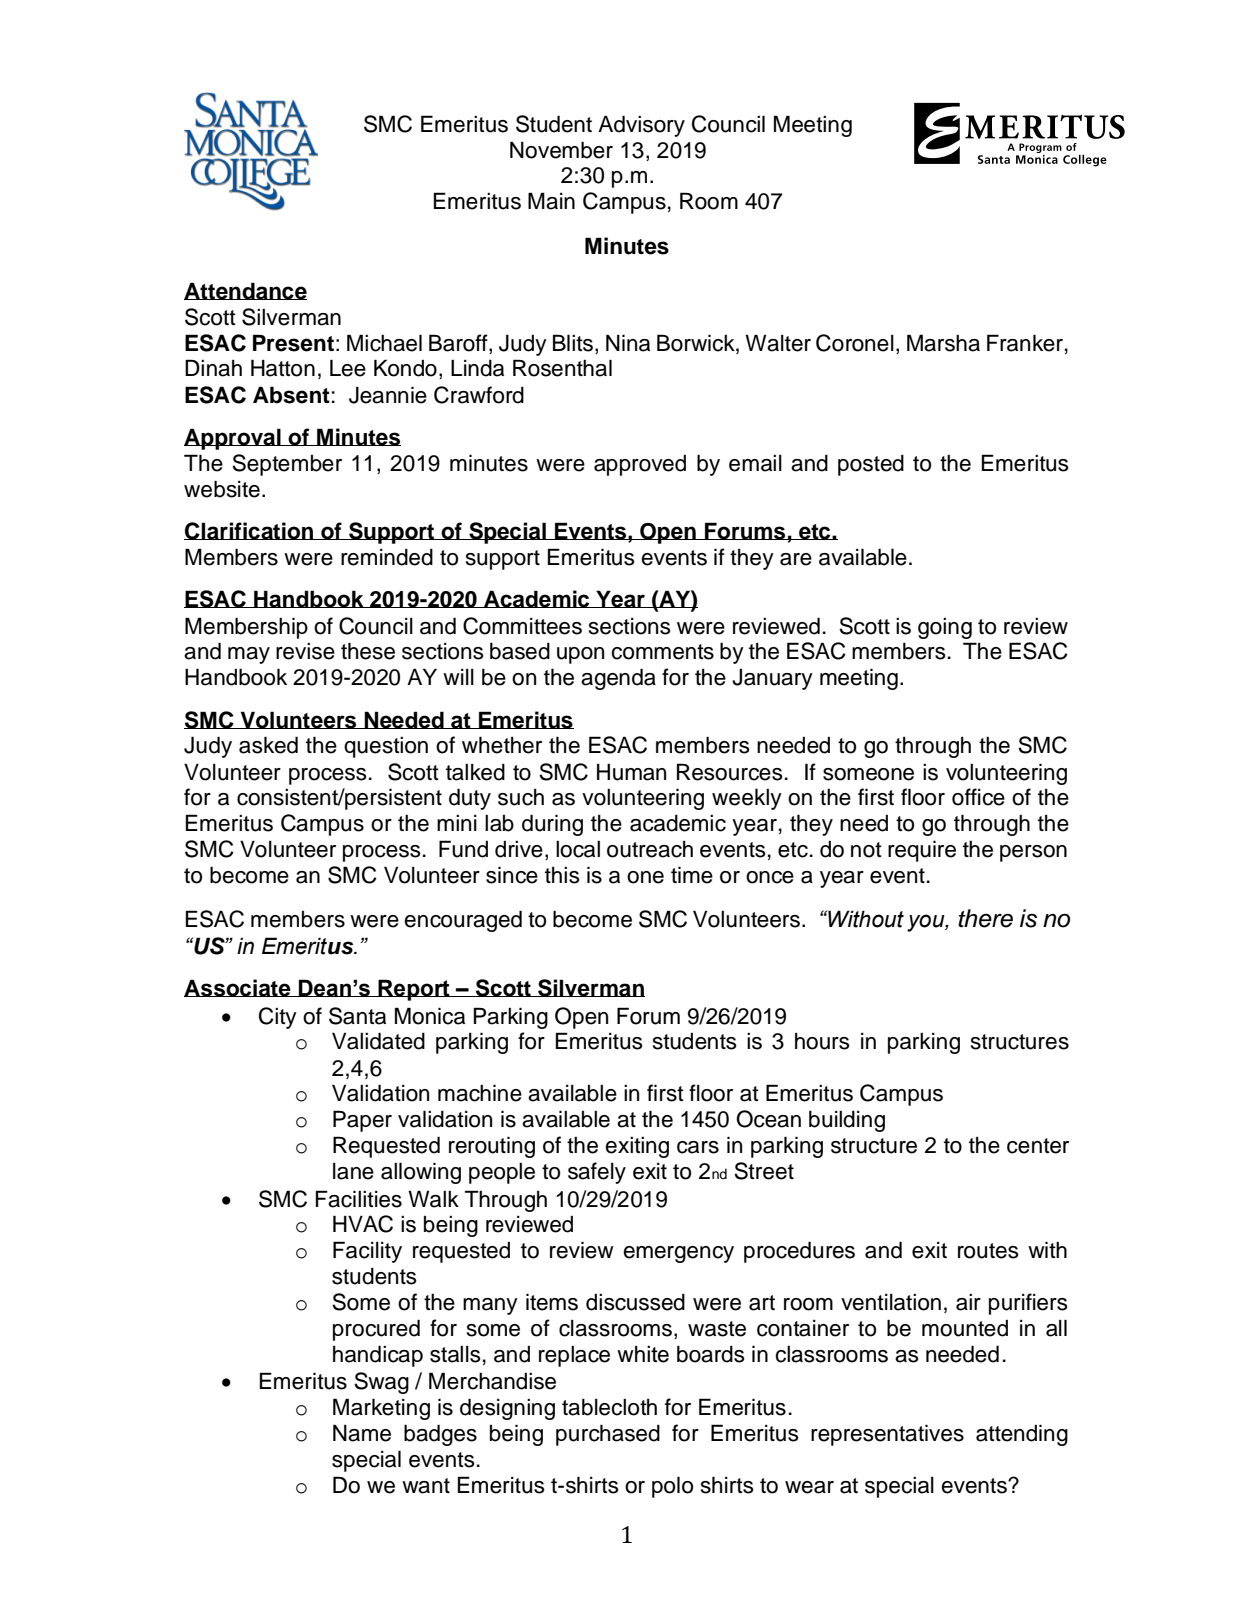 This screenshot has width=1253, height=1622. What do you see at coordinates (641, 126) in the screenshot?
I see `Advisory` at bounding box center [641, 126].
